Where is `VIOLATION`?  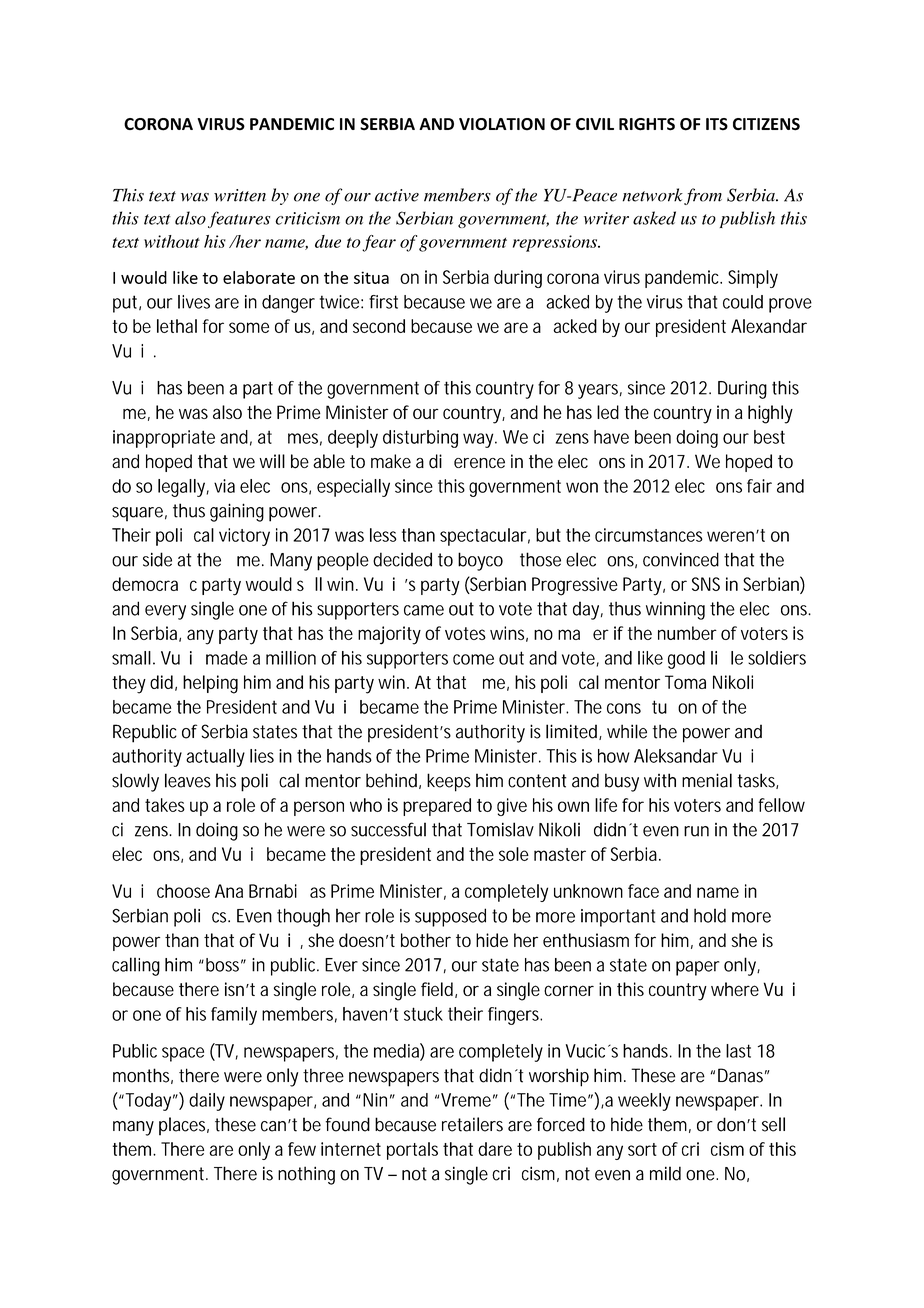 VIOLATION is located at coordinates (502, 124).
